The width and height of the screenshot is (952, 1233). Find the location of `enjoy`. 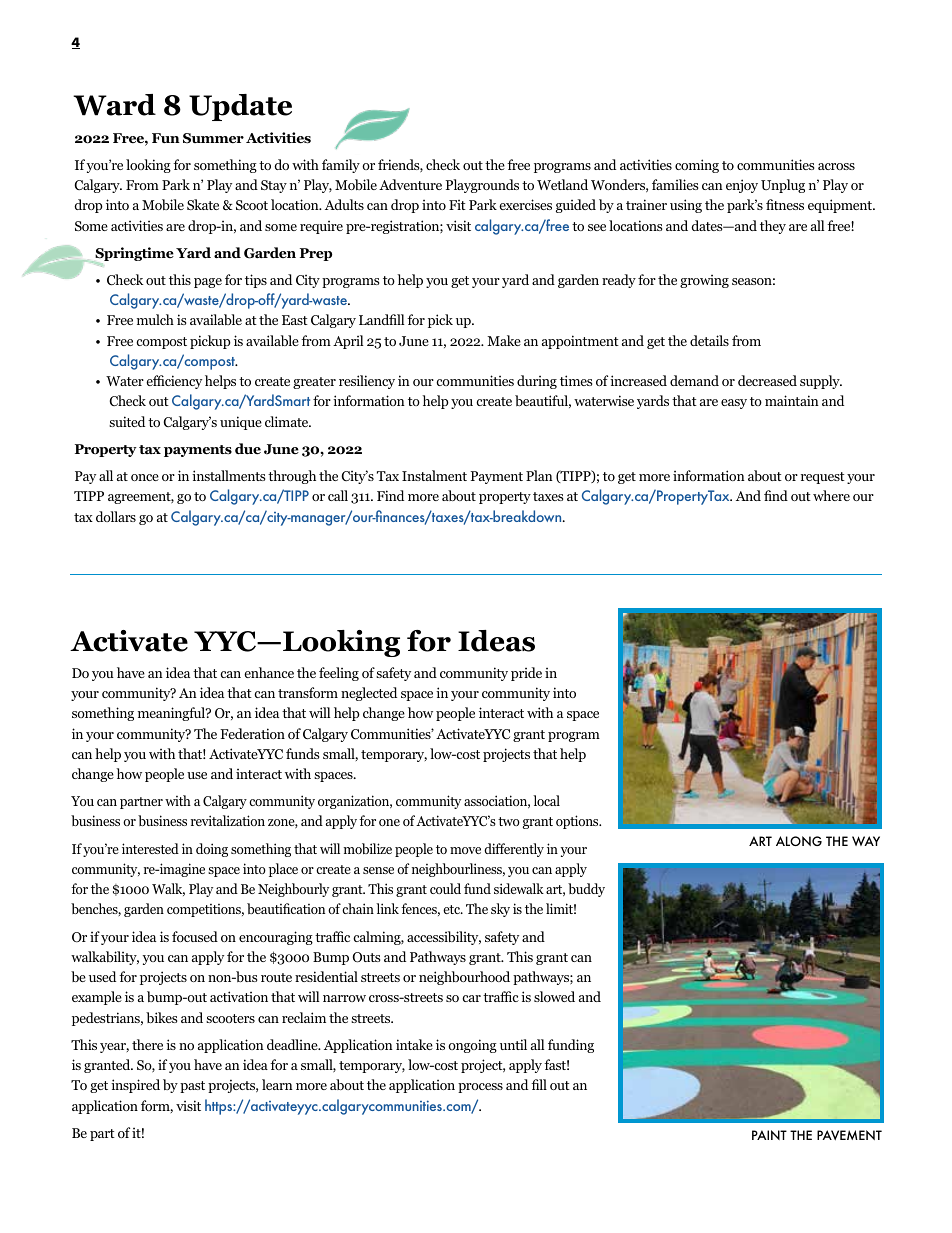

enjoy is located at coordinates (742, 186).
